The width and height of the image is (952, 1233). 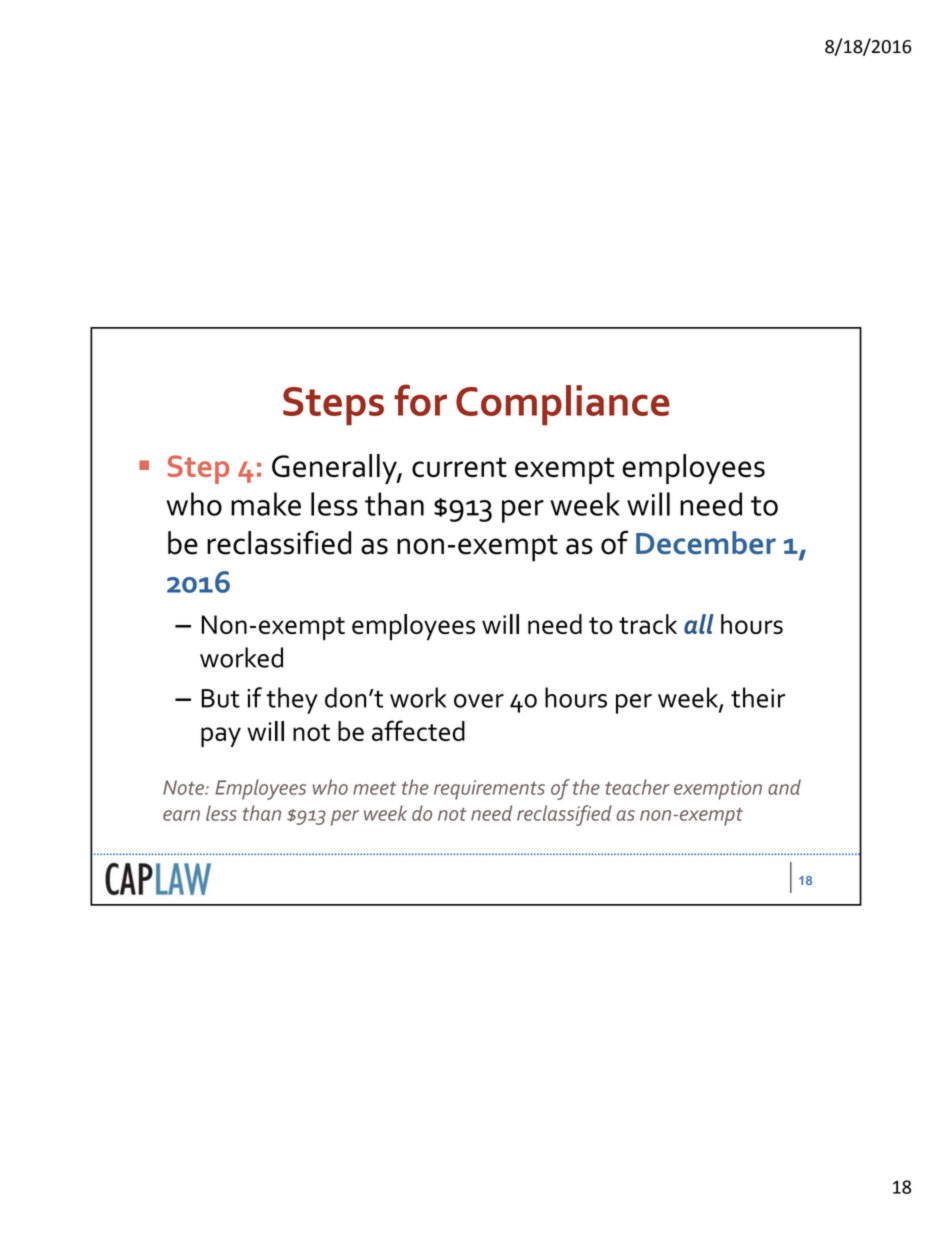 What do you see at coordinates (479, 701) in the image?
I see `over` at bounding box center [479, 701].
